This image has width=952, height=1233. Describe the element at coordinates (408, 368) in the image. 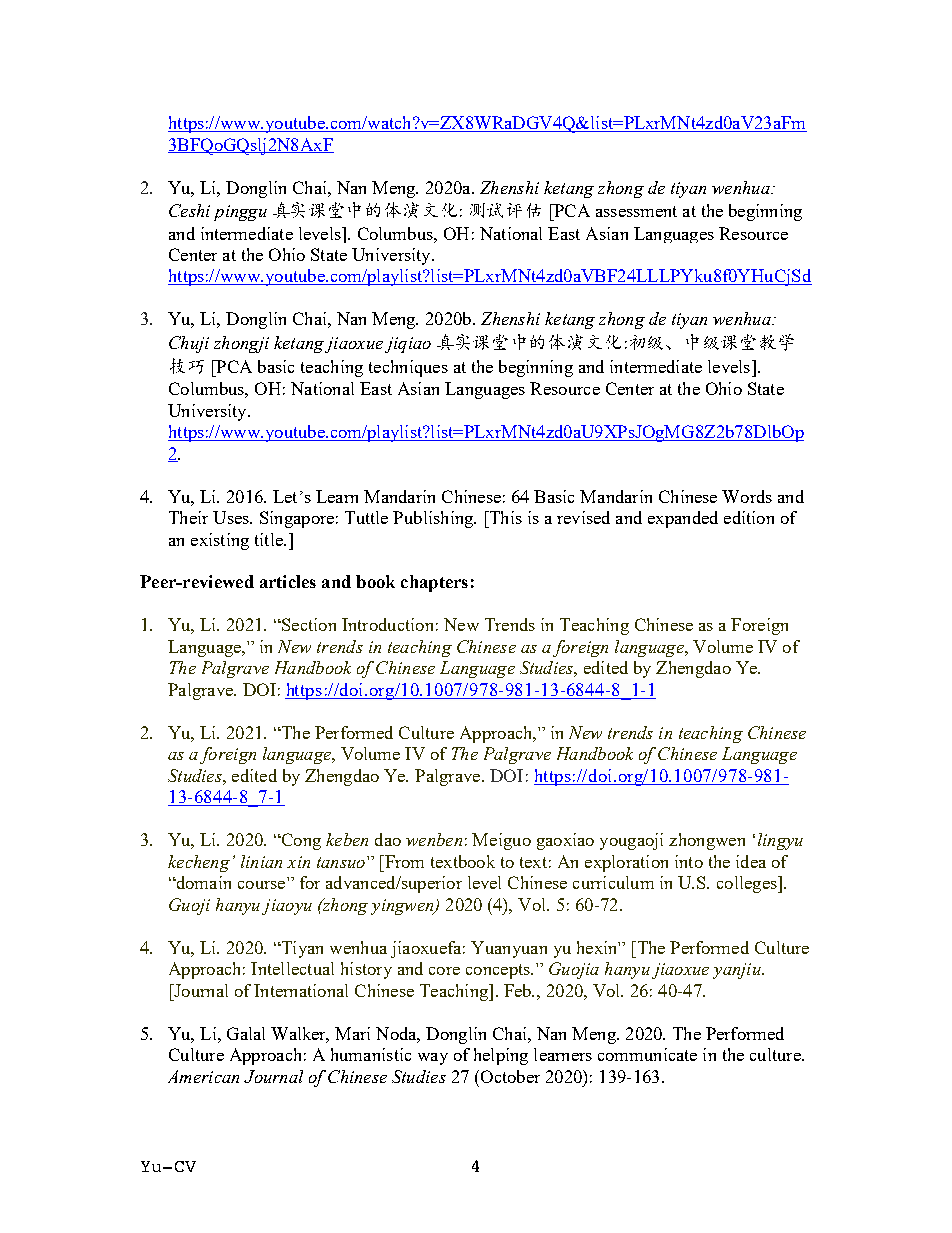

I see `techniques` at that location.
